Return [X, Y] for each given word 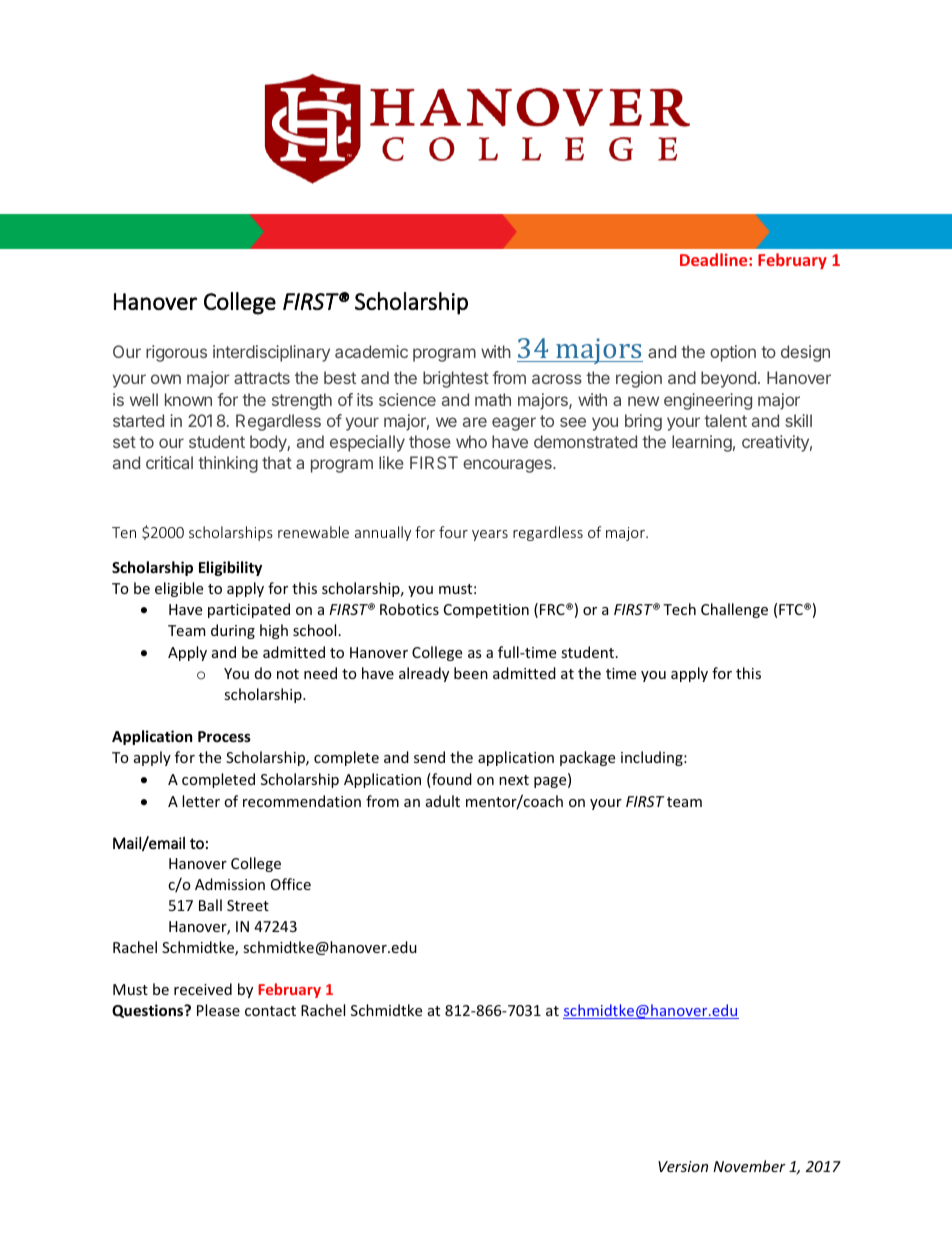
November [749, 1166]
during [233, 631]
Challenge [734, 610]
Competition [486, 611]
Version [683, 1166]
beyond [728, 379]
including [653, 758]
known [188, 399]
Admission [230, 884]
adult [443, 801]
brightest [456, 379]
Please [218, 1010]
